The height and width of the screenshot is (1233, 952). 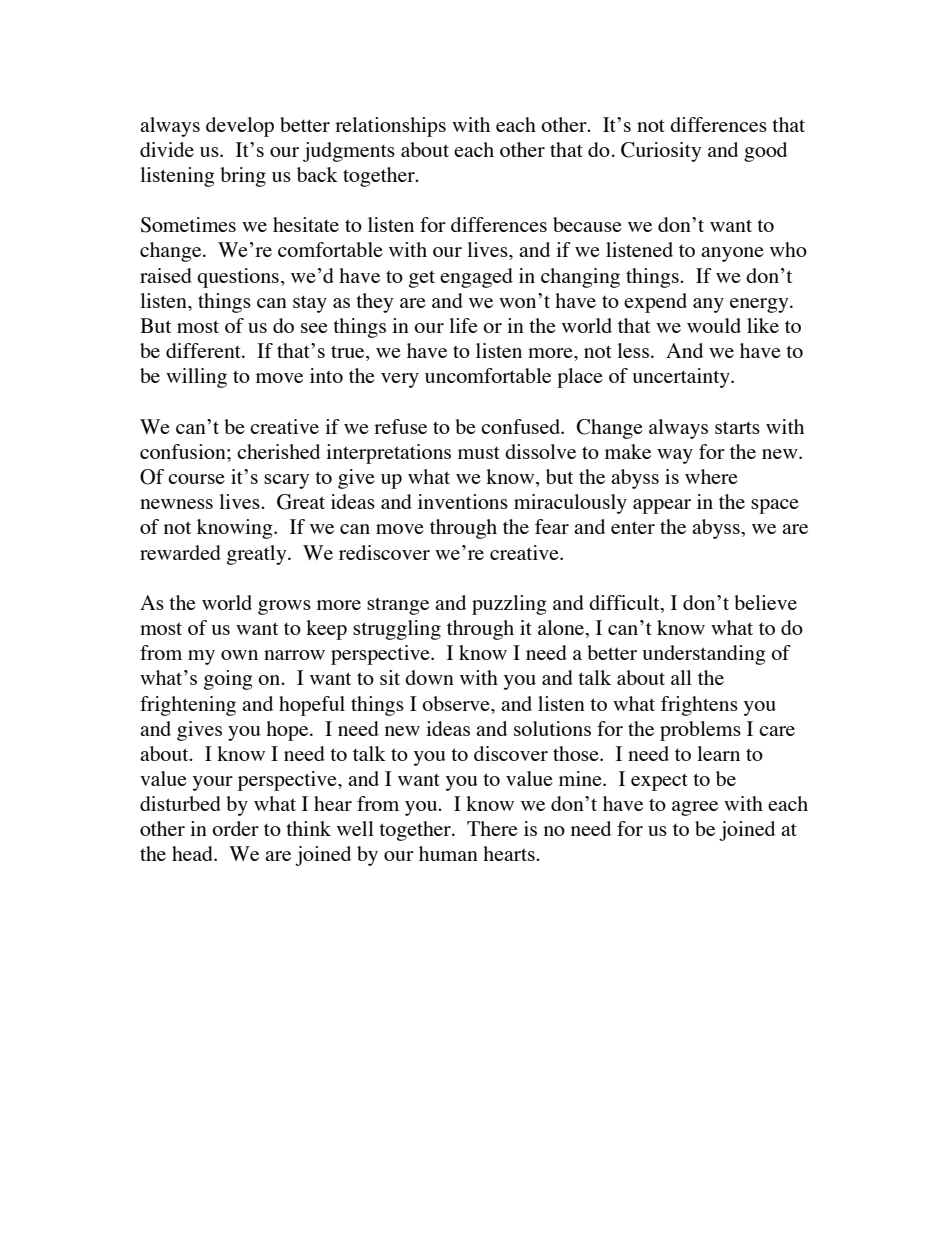 I want to click on where, so click(x=711, y=476).
